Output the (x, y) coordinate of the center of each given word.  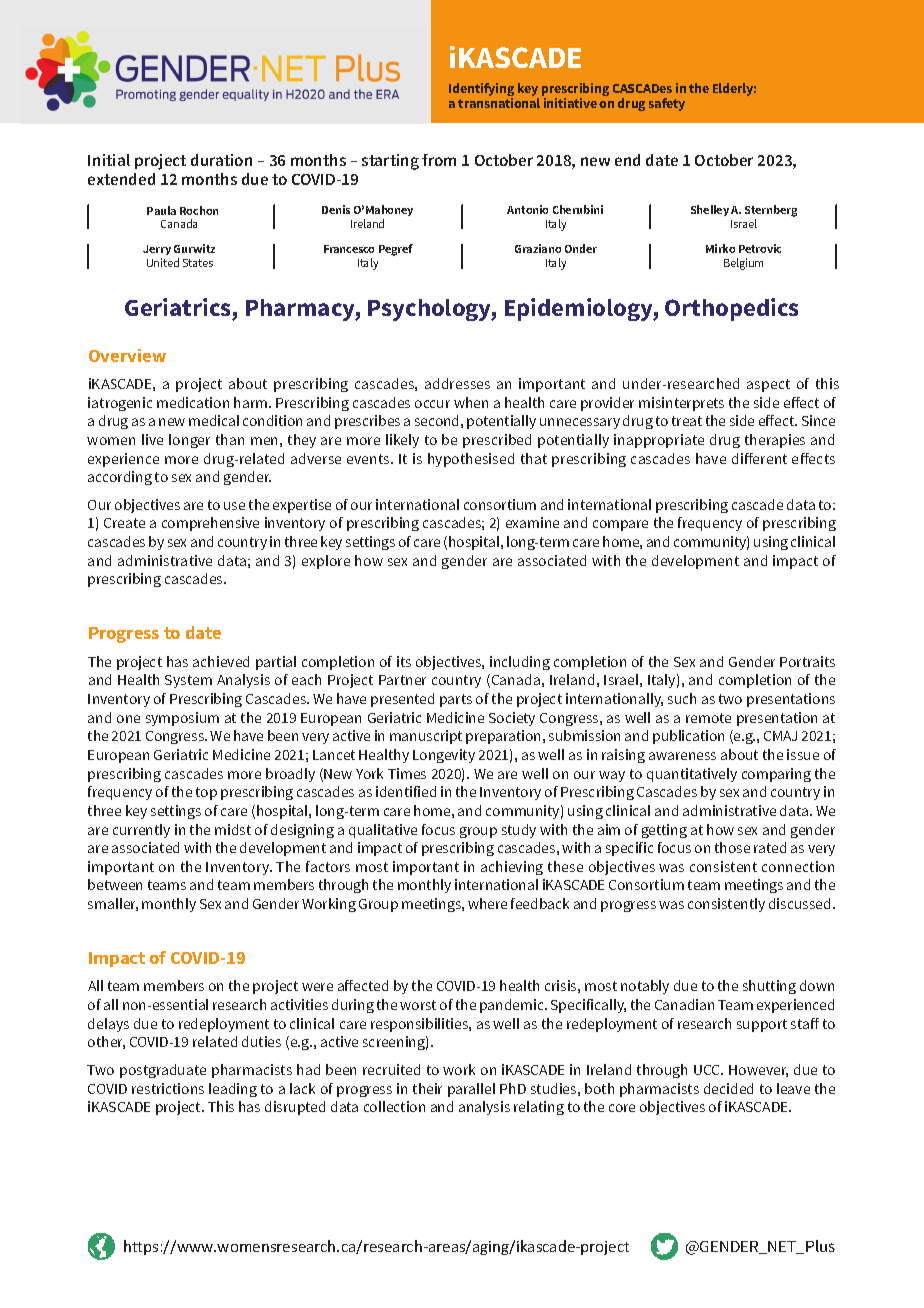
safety (667, 104)
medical (214, 420)
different (759, 458)
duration (221, 160)
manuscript (426, 737)
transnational (499, 103)
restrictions (168, 1088)
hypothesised (471, 460)
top (206, 793)
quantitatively (692, 775)
